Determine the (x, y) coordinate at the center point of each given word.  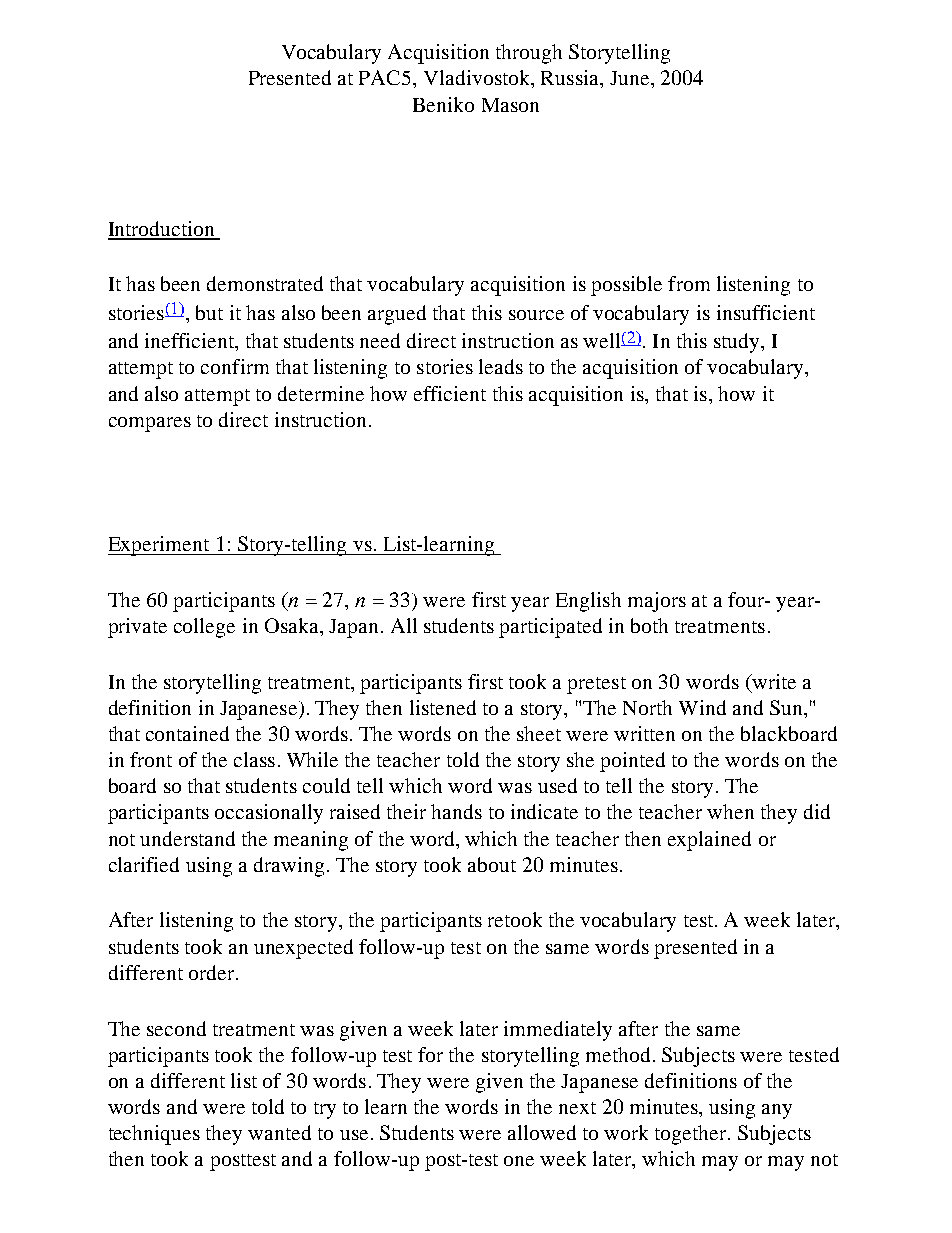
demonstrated (265, 283)
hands (456, 811)
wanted (279, 1132)
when (730, 811)
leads (501, 366)
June (631, 78)
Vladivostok (478, 77)
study (738, 343)
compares (150, 424)
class (254, 759)
